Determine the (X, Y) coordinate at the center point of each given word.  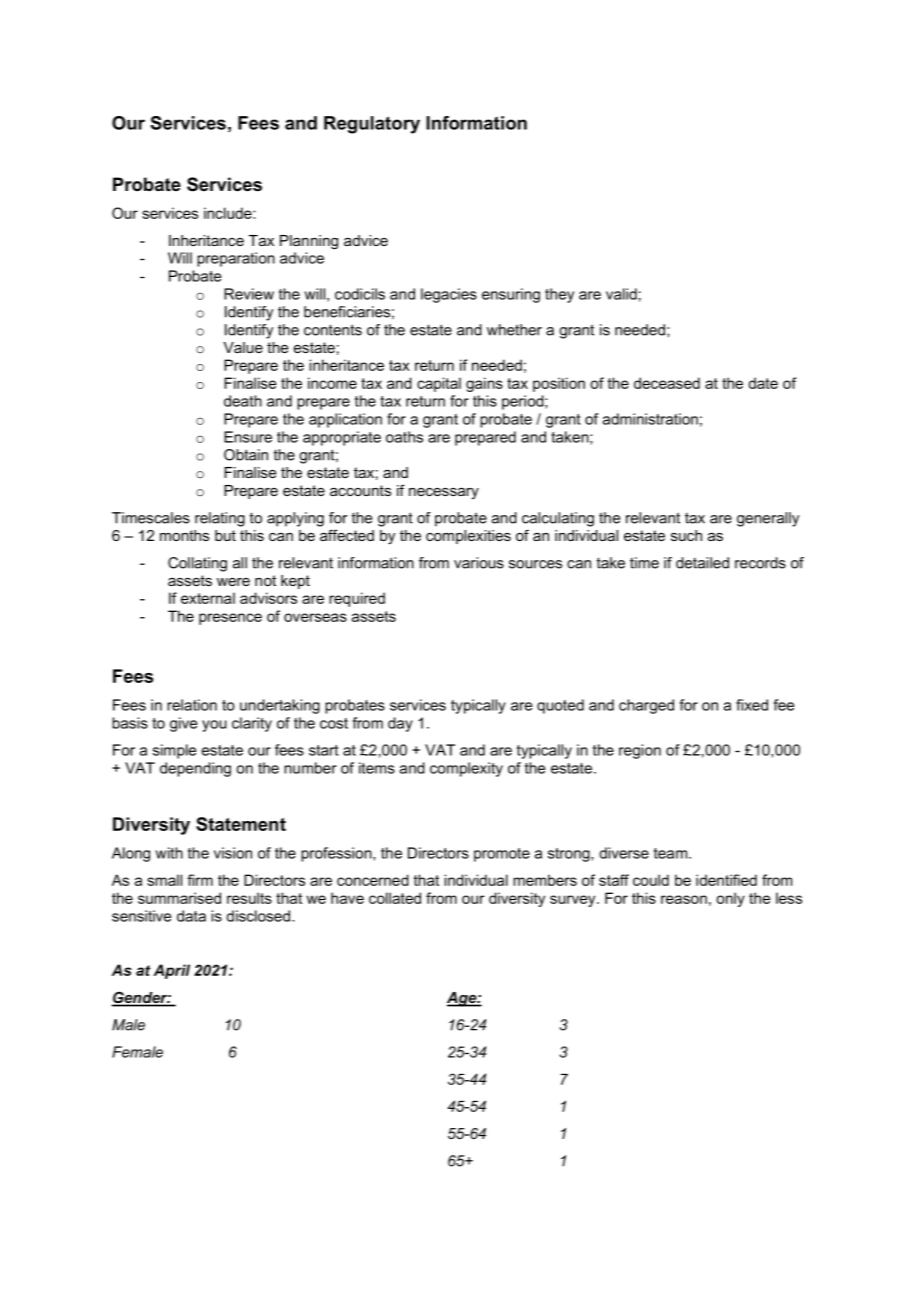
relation (192, 705)
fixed (752, 705)
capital (439, 384)
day (400, 724)
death (243, 401)
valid (621, 294)
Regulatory (372, 125)
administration (650, 419)
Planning (309, 242)
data (191, 916)
